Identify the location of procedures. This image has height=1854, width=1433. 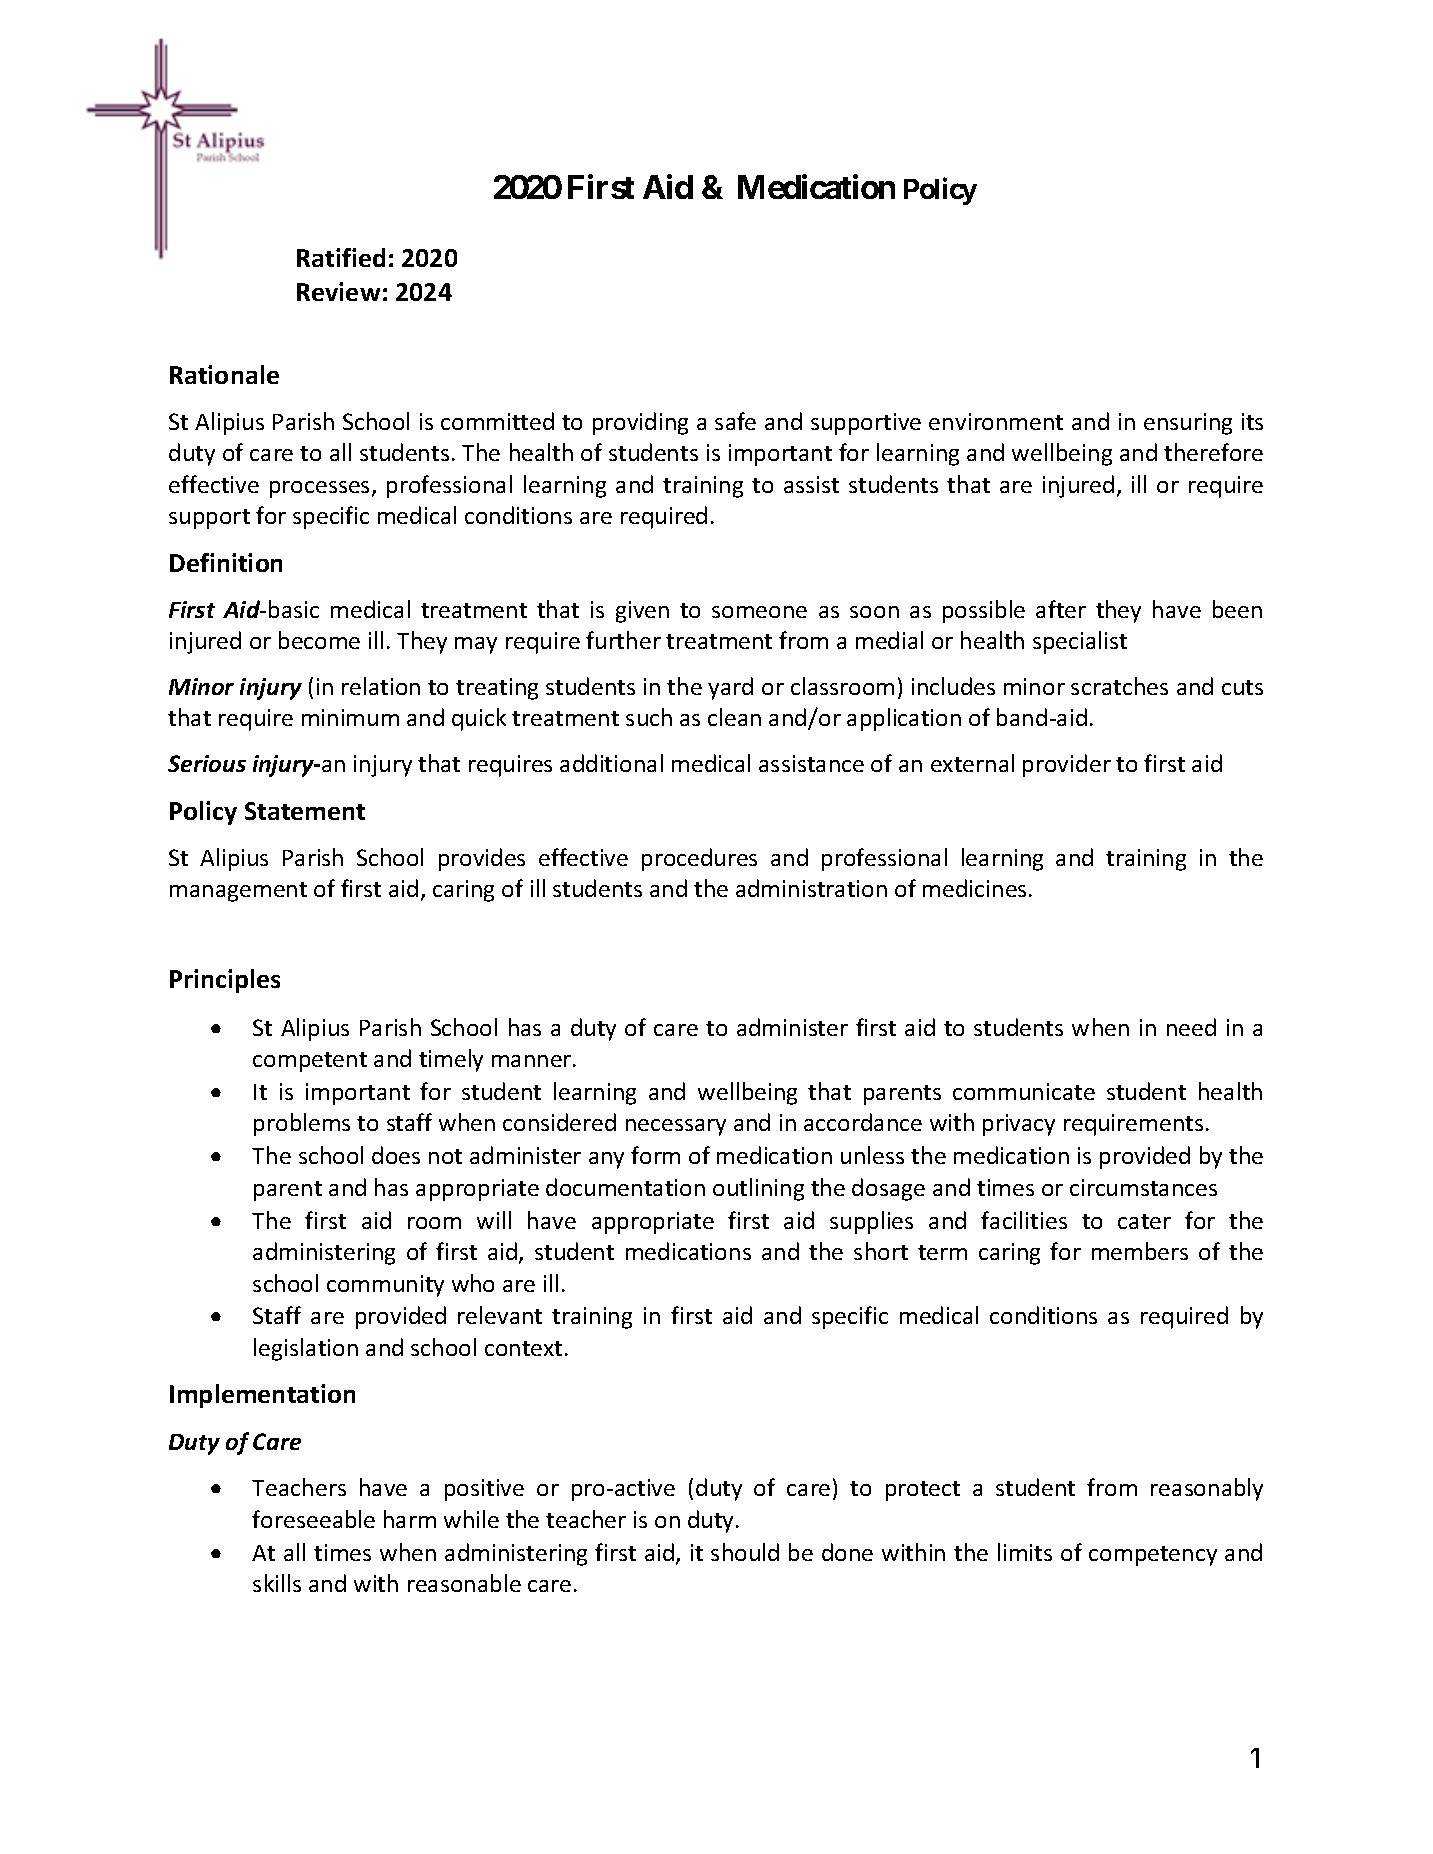
(699, 859).
